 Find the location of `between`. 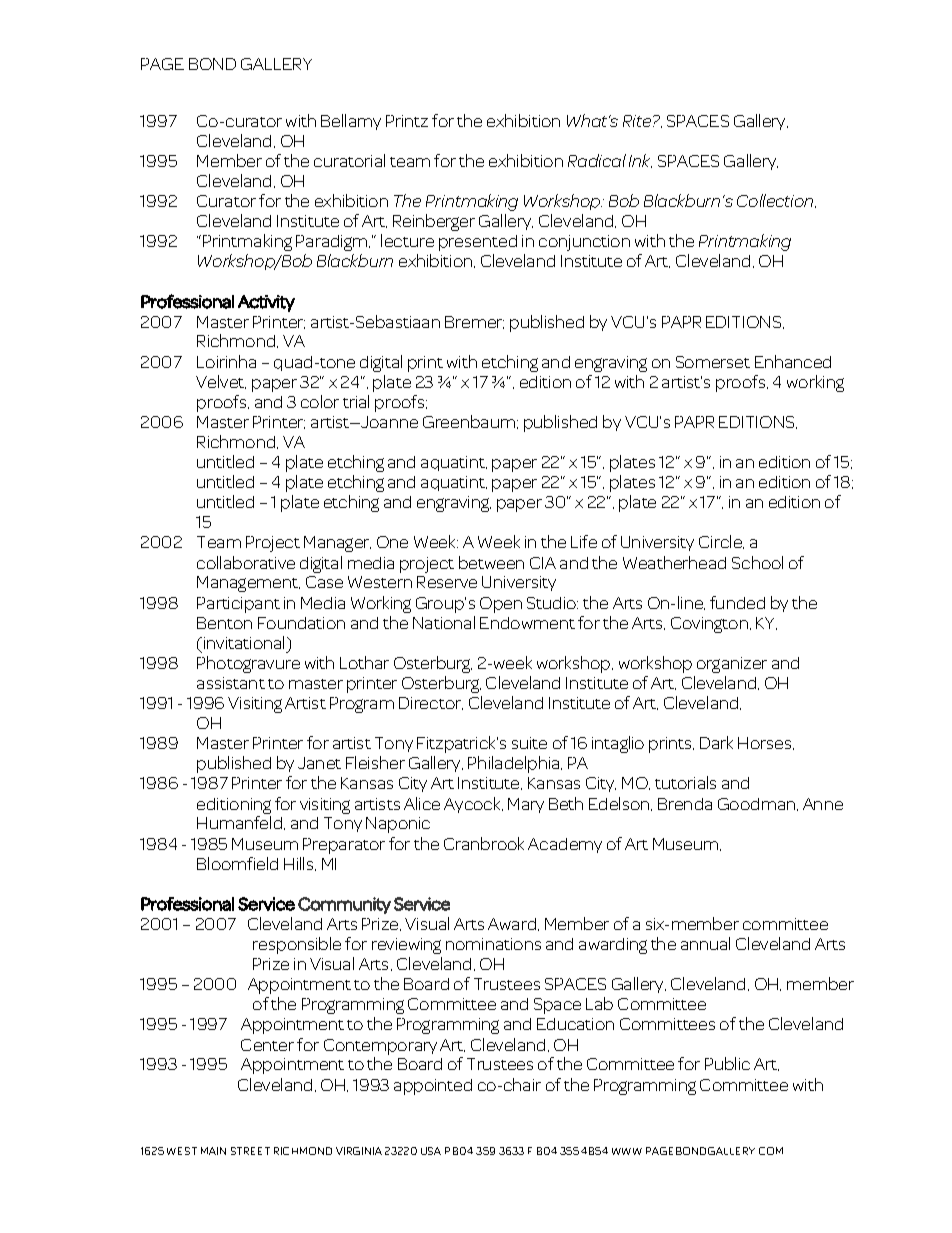

between is located at coordinates (491, 562).
